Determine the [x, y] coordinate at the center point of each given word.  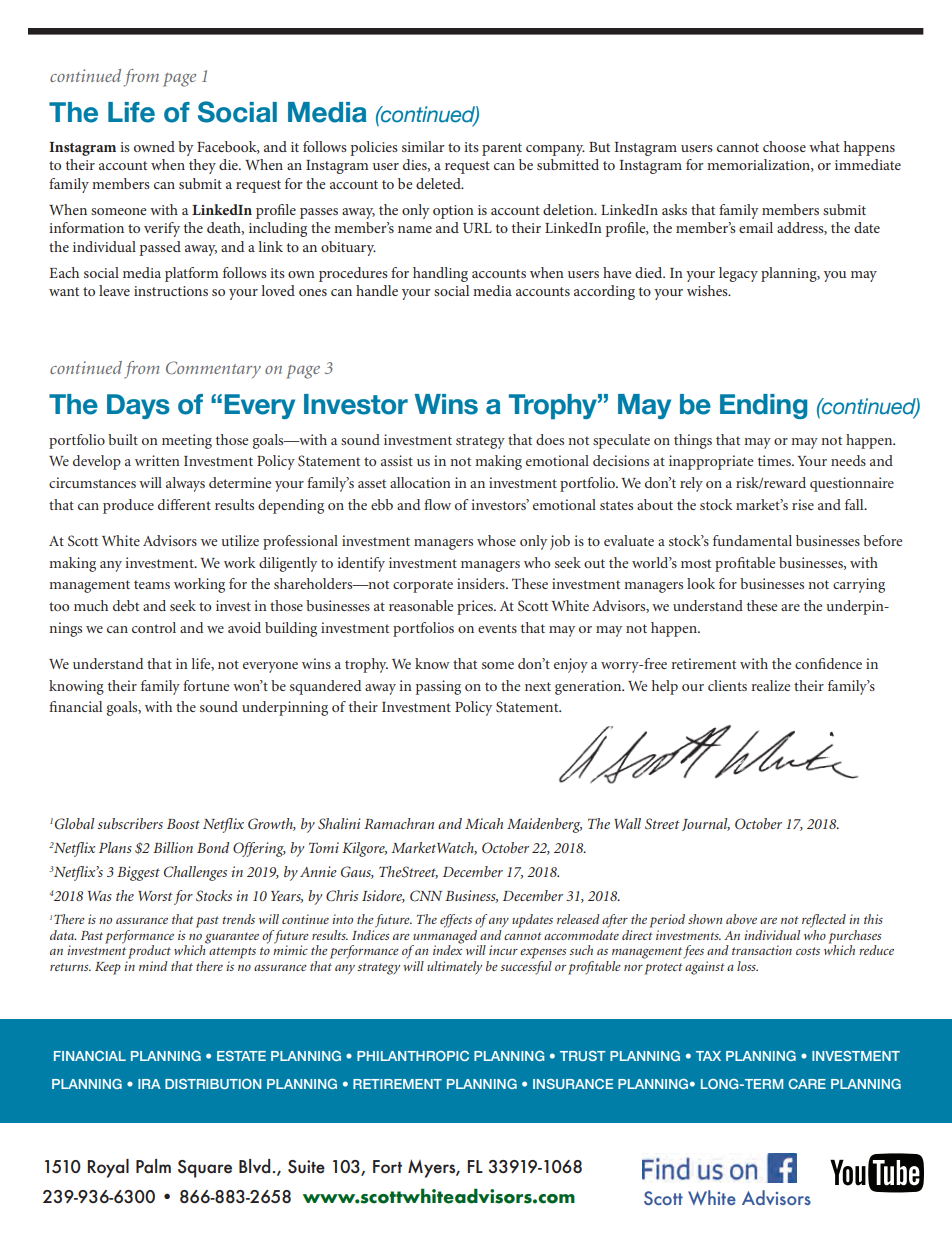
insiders [482, 583]
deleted [439, 183]
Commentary [213, 369]
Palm [153, 1166]
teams [152, 584]
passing [438, 687]
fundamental [752, 540]
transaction [762, 950]
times [775, 460]
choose [784, 146]
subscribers [130, 823]
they [202, 166]
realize [770, 685]
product [149, 952]
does [550, 439]
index [447, 949]
